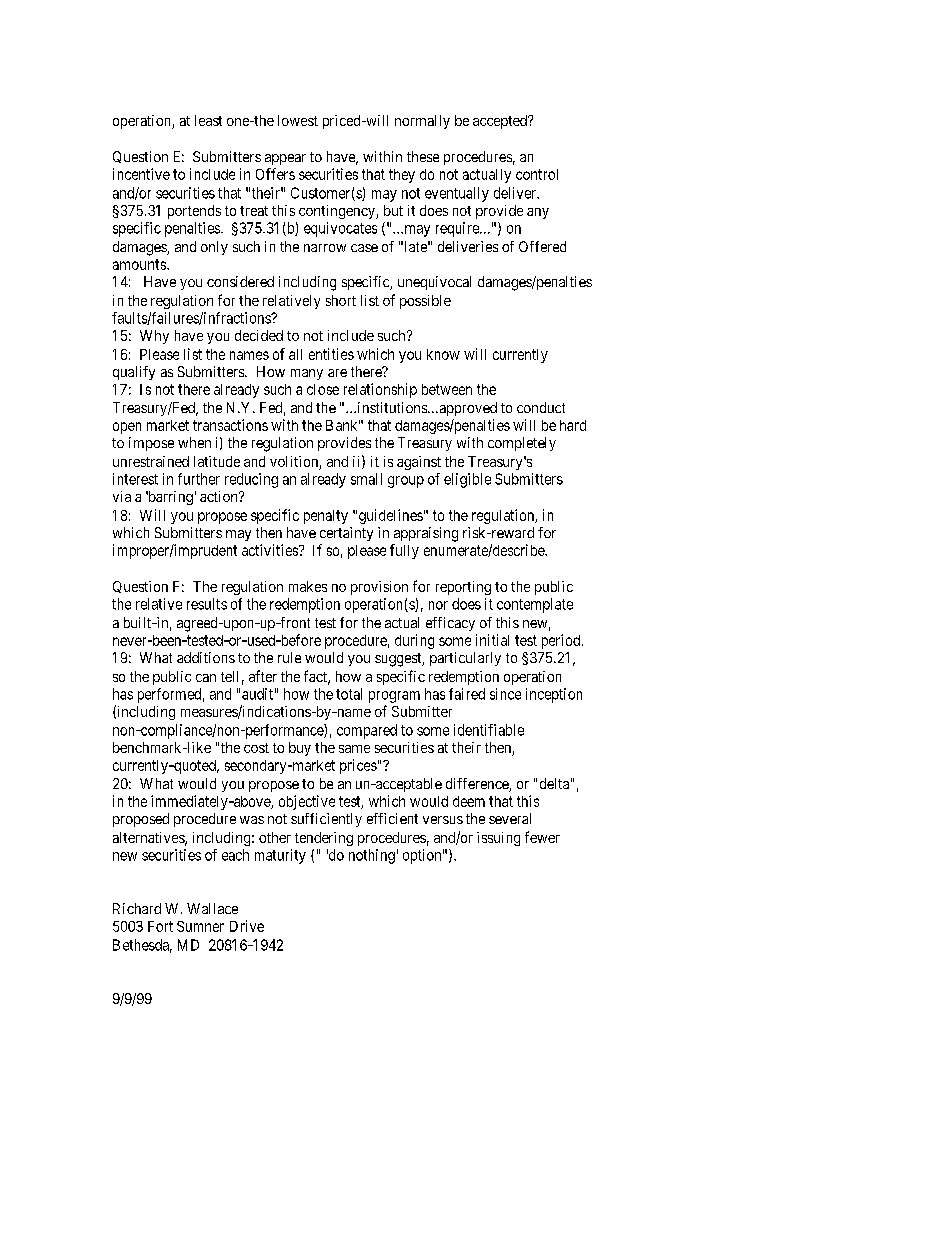  I want to click on accepted, so click(501, 122).
